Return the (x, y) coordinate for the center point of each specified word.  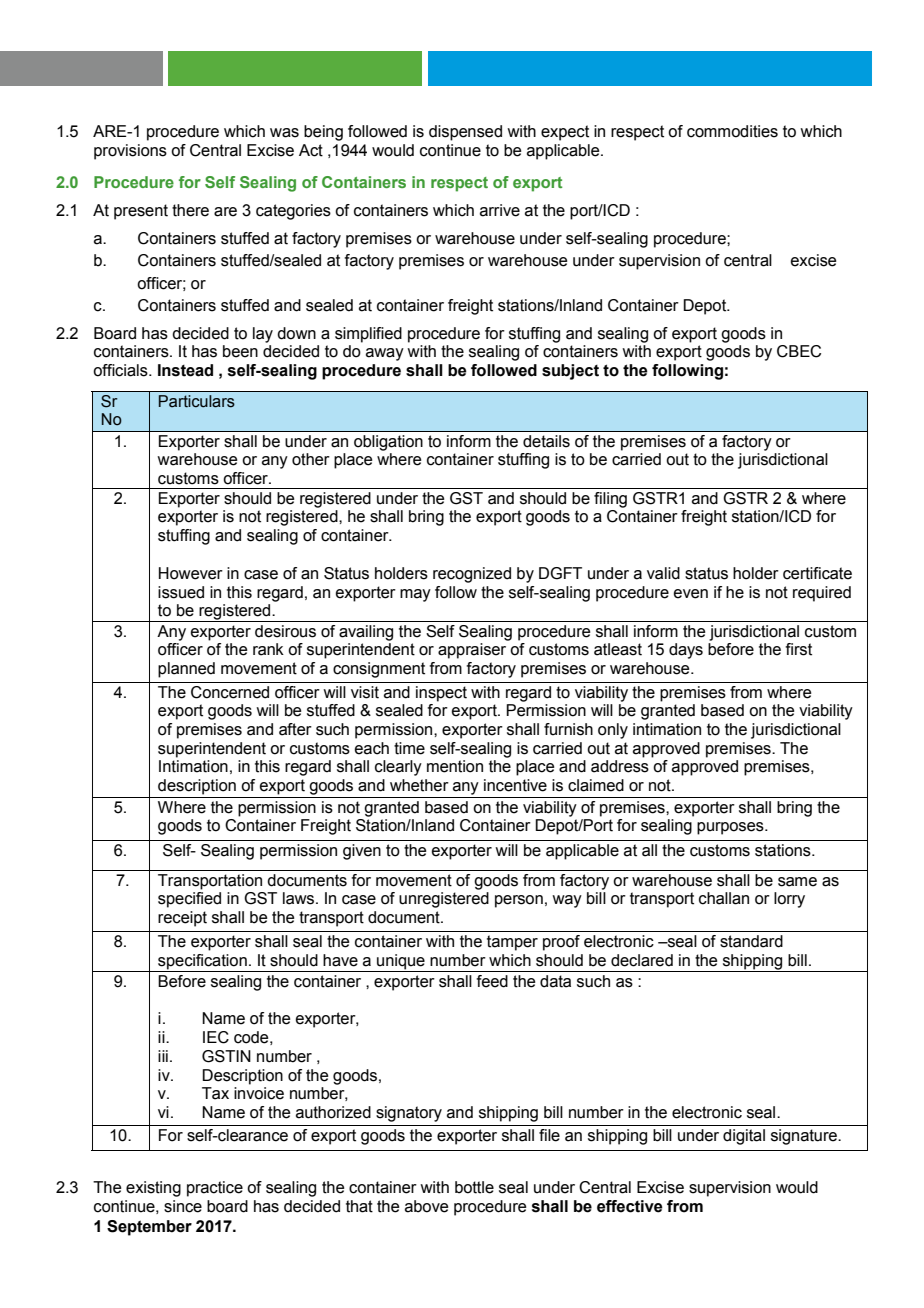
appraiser (472, 651)
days (686, 651)
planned (186, 670)
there (190, 210)
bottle (474, 1187)
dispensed (465, 133)
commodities (732, 131)
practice (215, 1189)
